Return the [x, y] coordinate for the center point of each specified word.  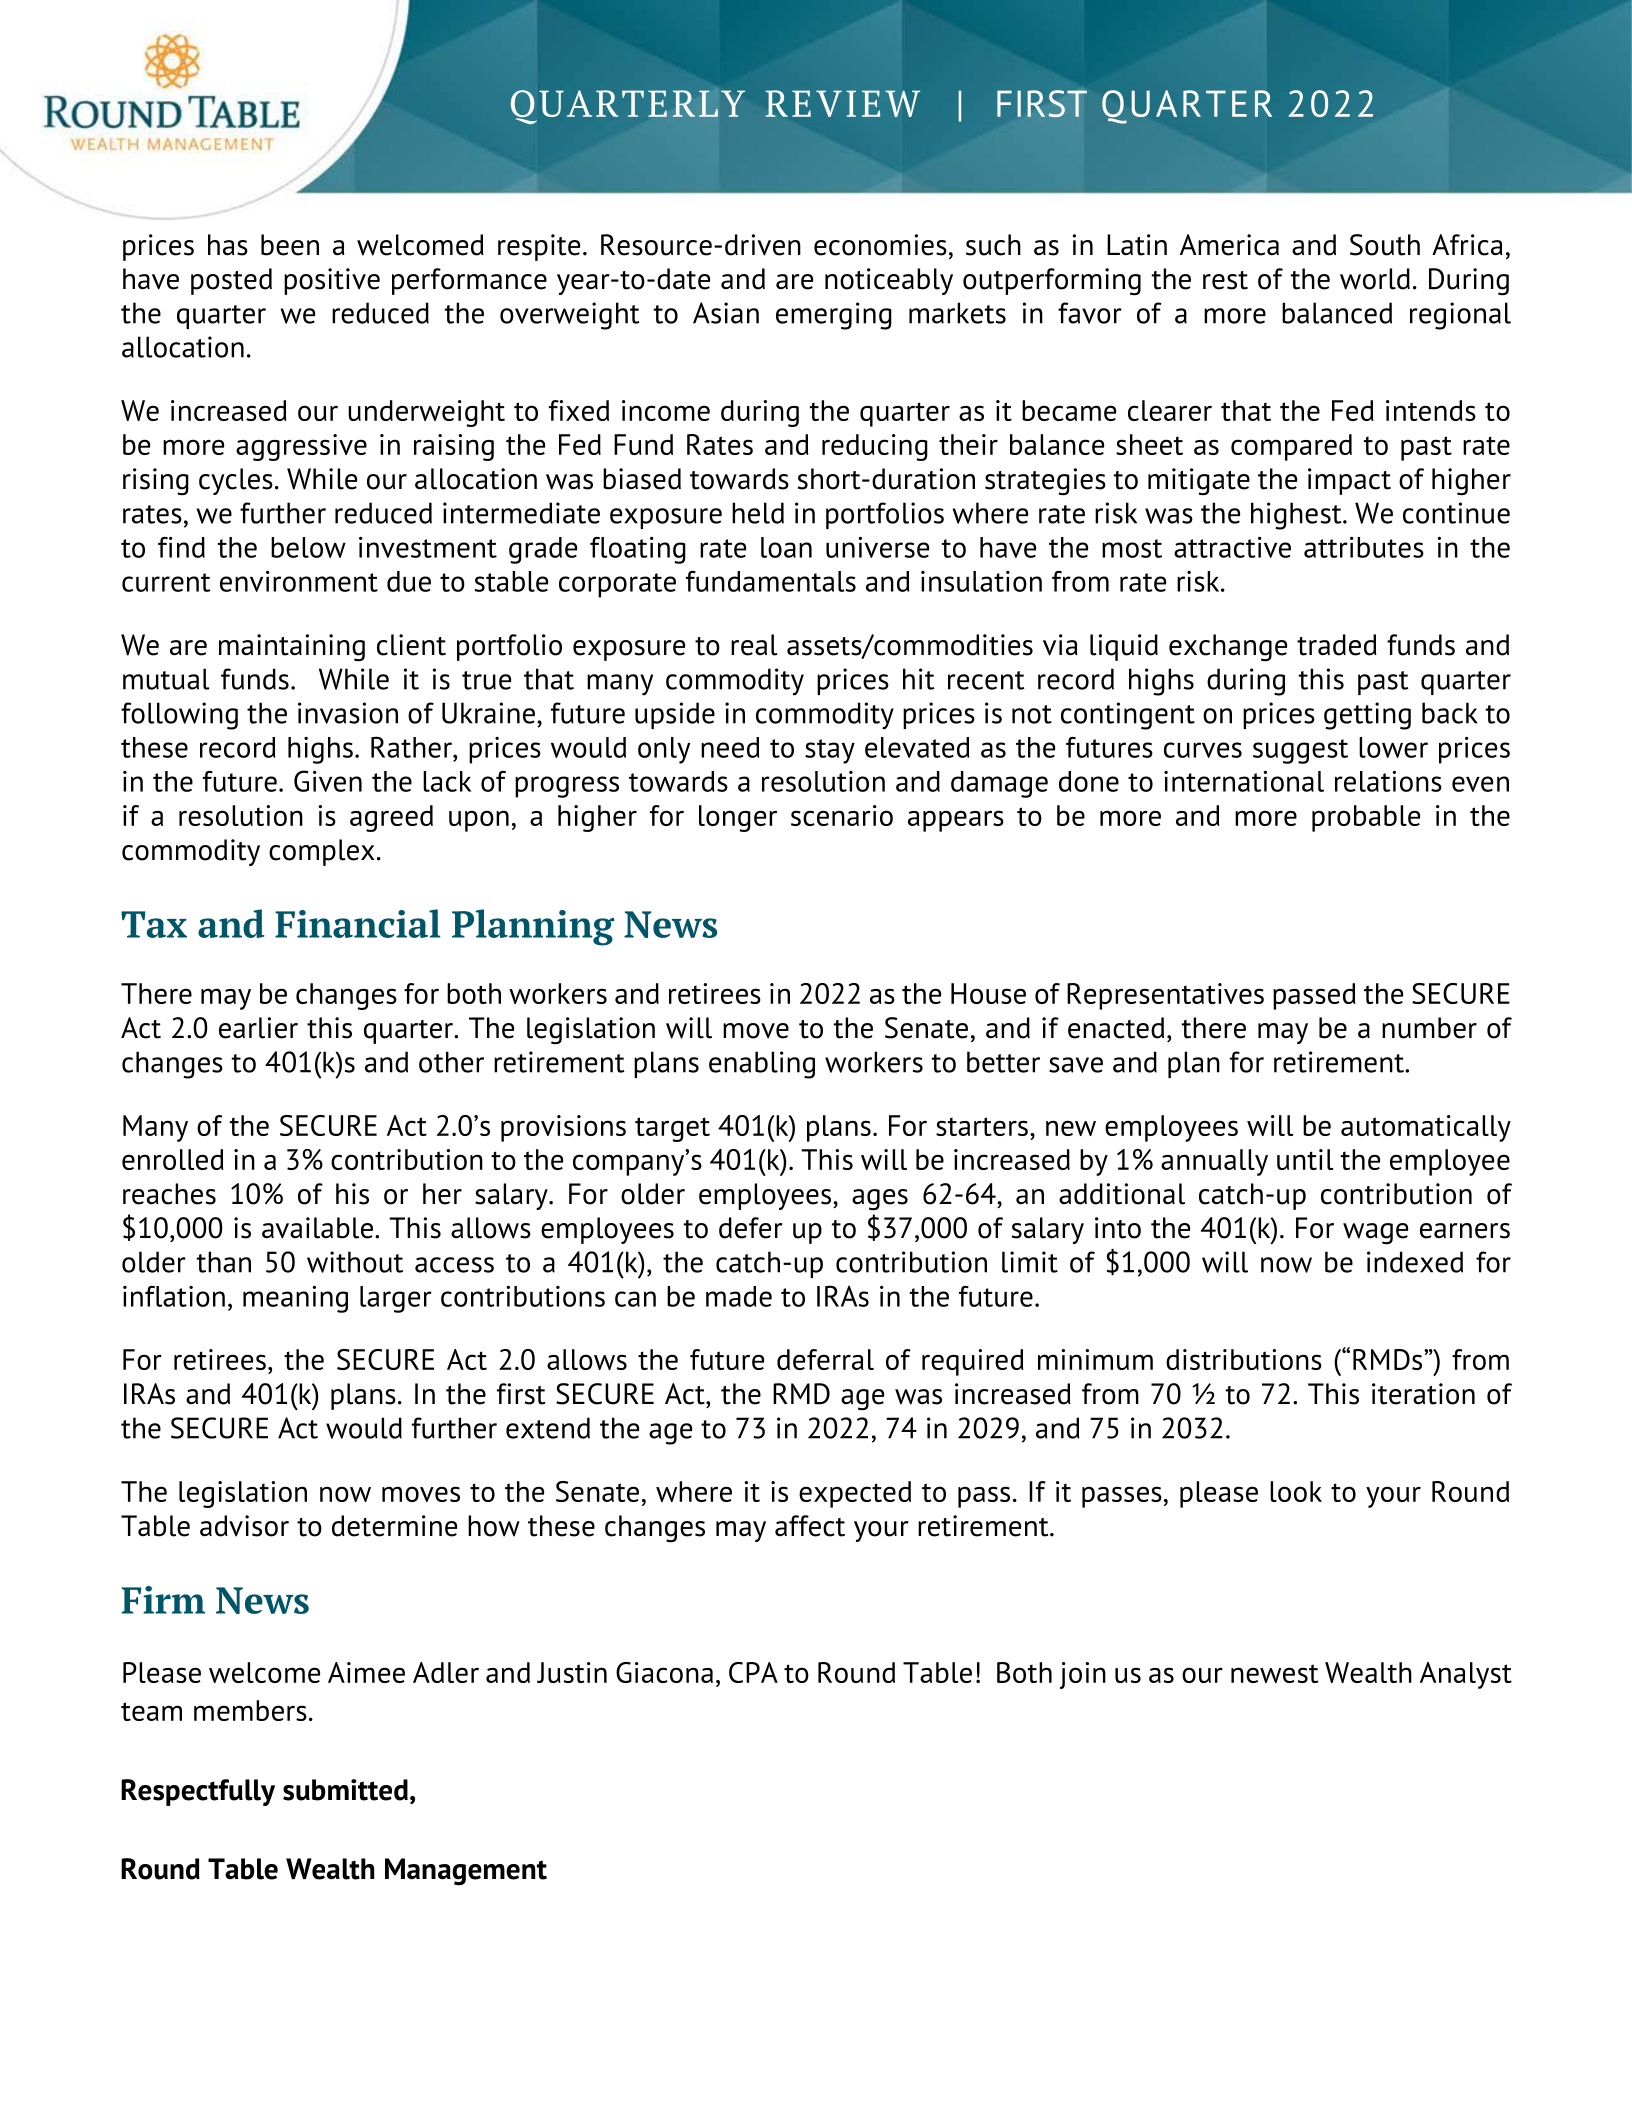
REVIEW [842, 103]
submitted [345, 1790]
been [290, 245]
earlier [258, 1028]
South [1385, 245]
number [1429, 1028]
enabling [762, 1065]
